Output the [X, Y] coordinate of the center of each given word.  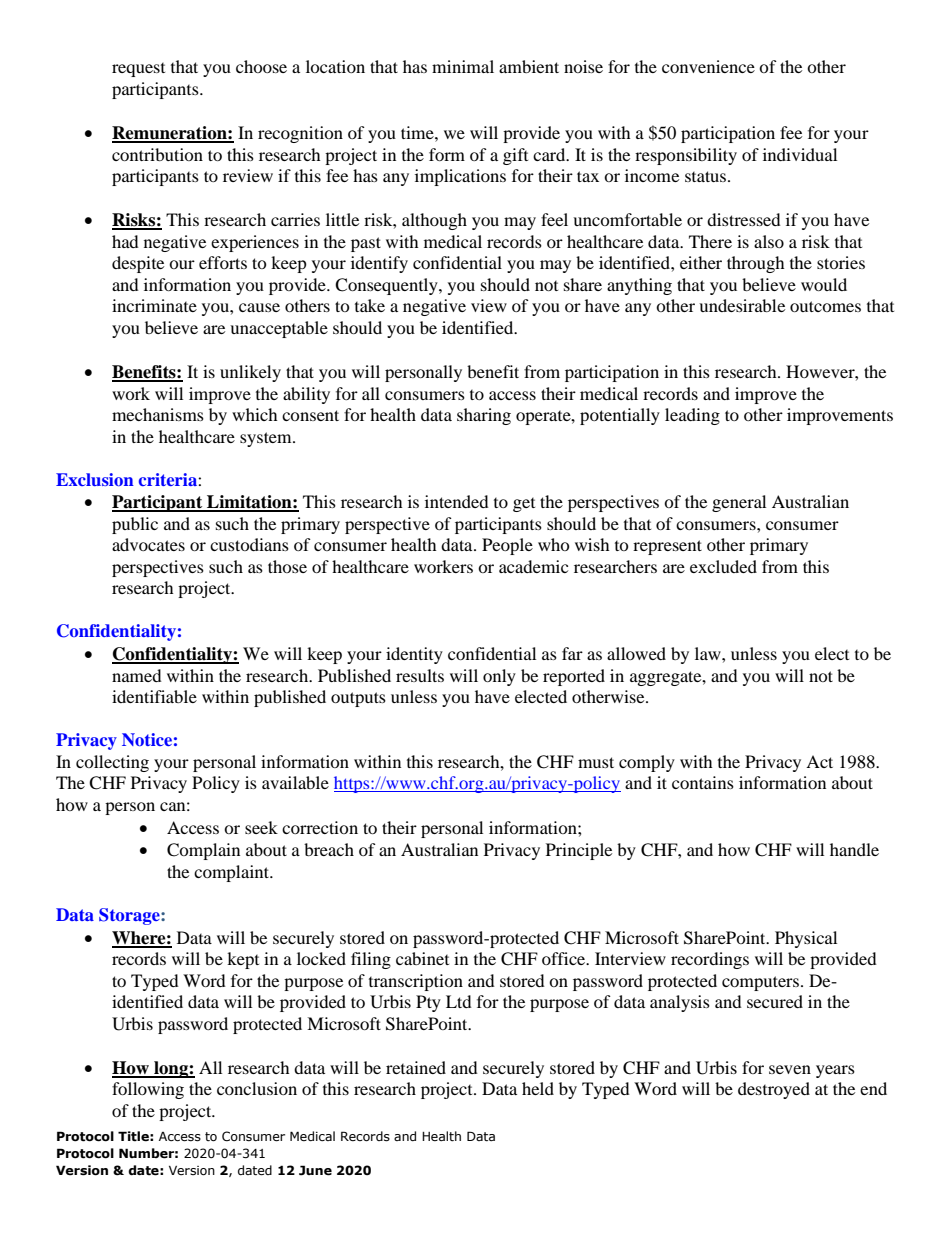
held [538, 1088]
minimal [463, 66]
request [138, 70]
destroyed [774, 1090]
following [148, 1090]
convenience [708, 66]
